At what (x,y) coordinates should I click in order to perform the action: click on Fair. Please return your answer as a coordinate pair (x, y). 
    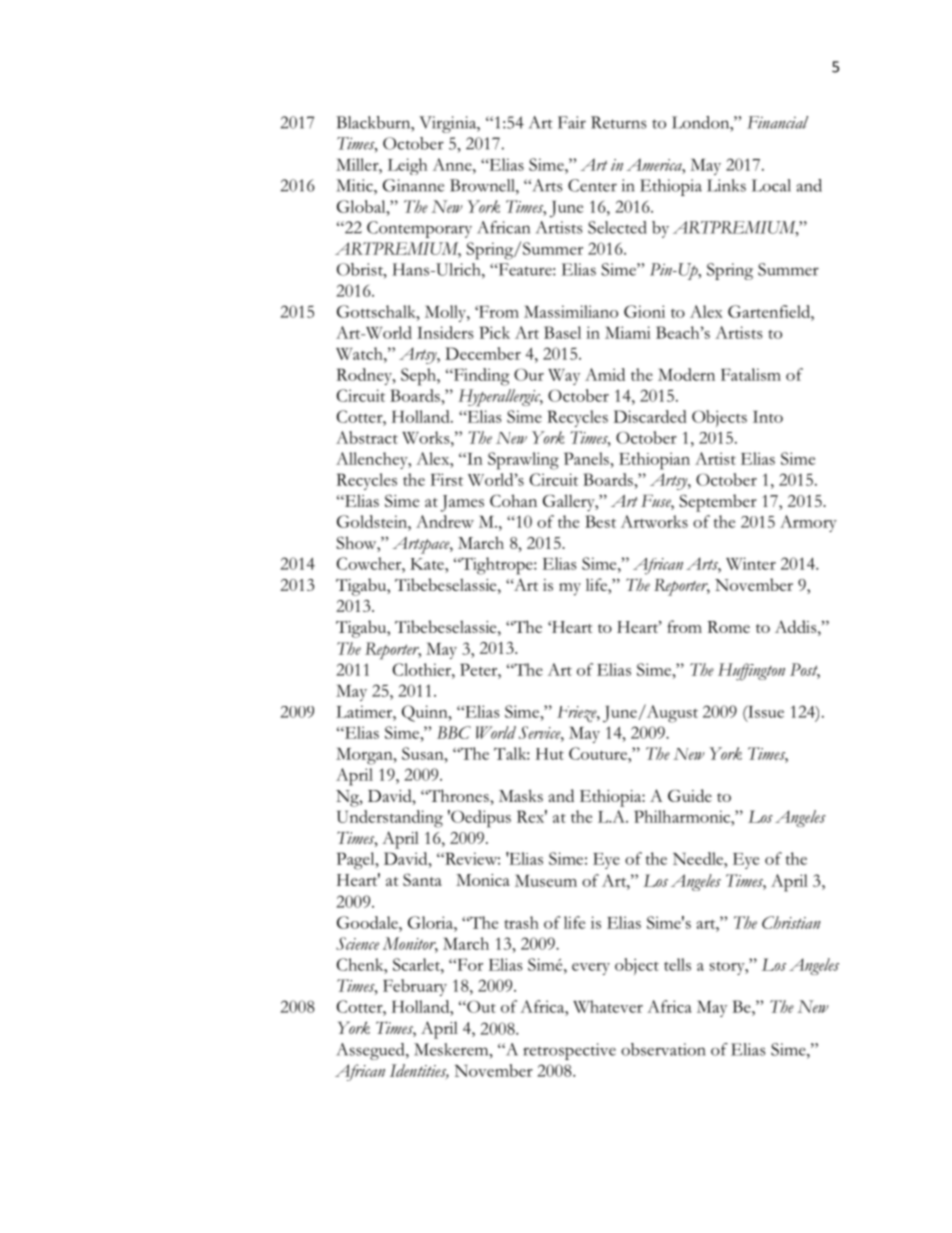
    Looking at the image, I should click on (572, 122).
